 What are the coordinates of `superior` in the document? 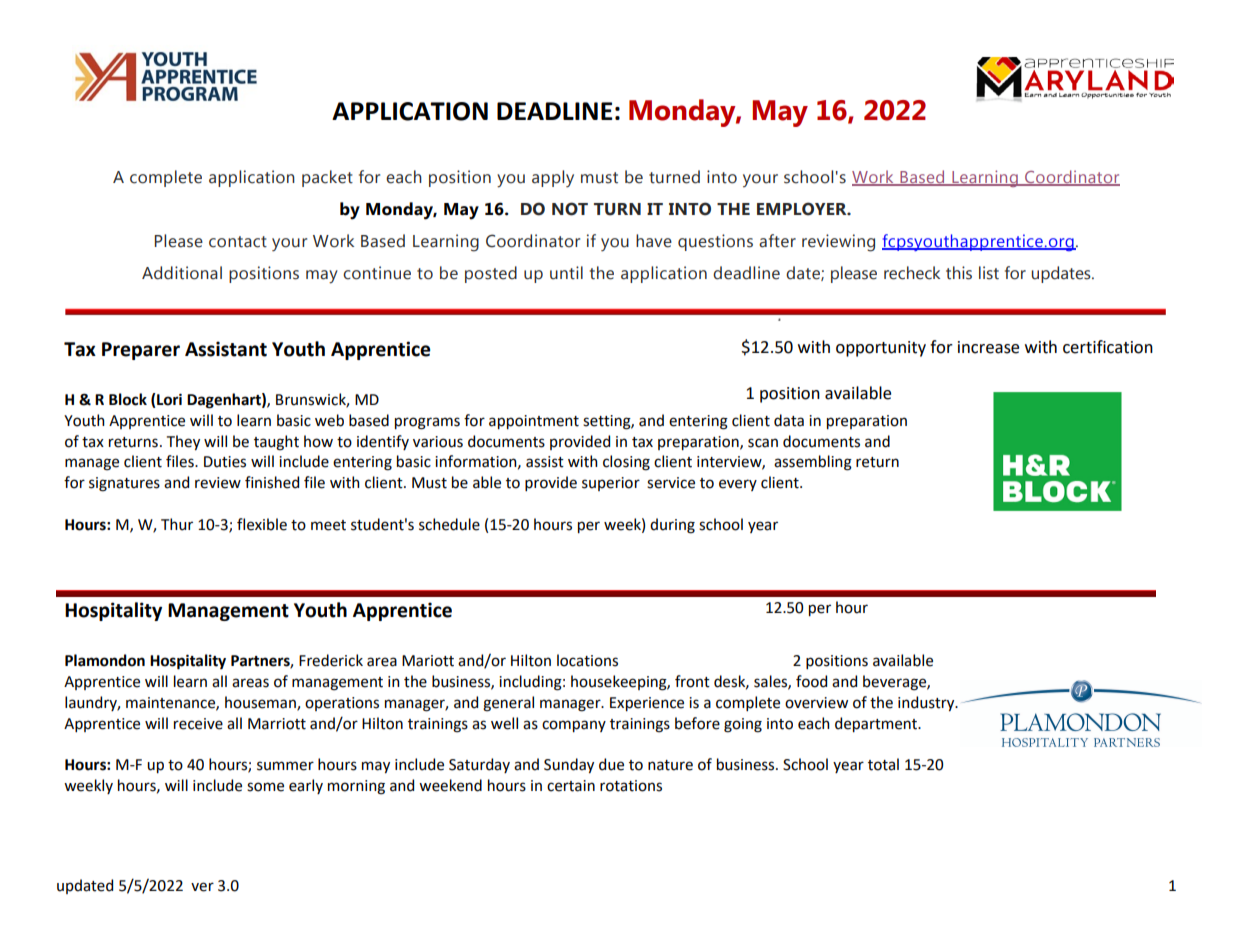 It's located at (611, 484).
